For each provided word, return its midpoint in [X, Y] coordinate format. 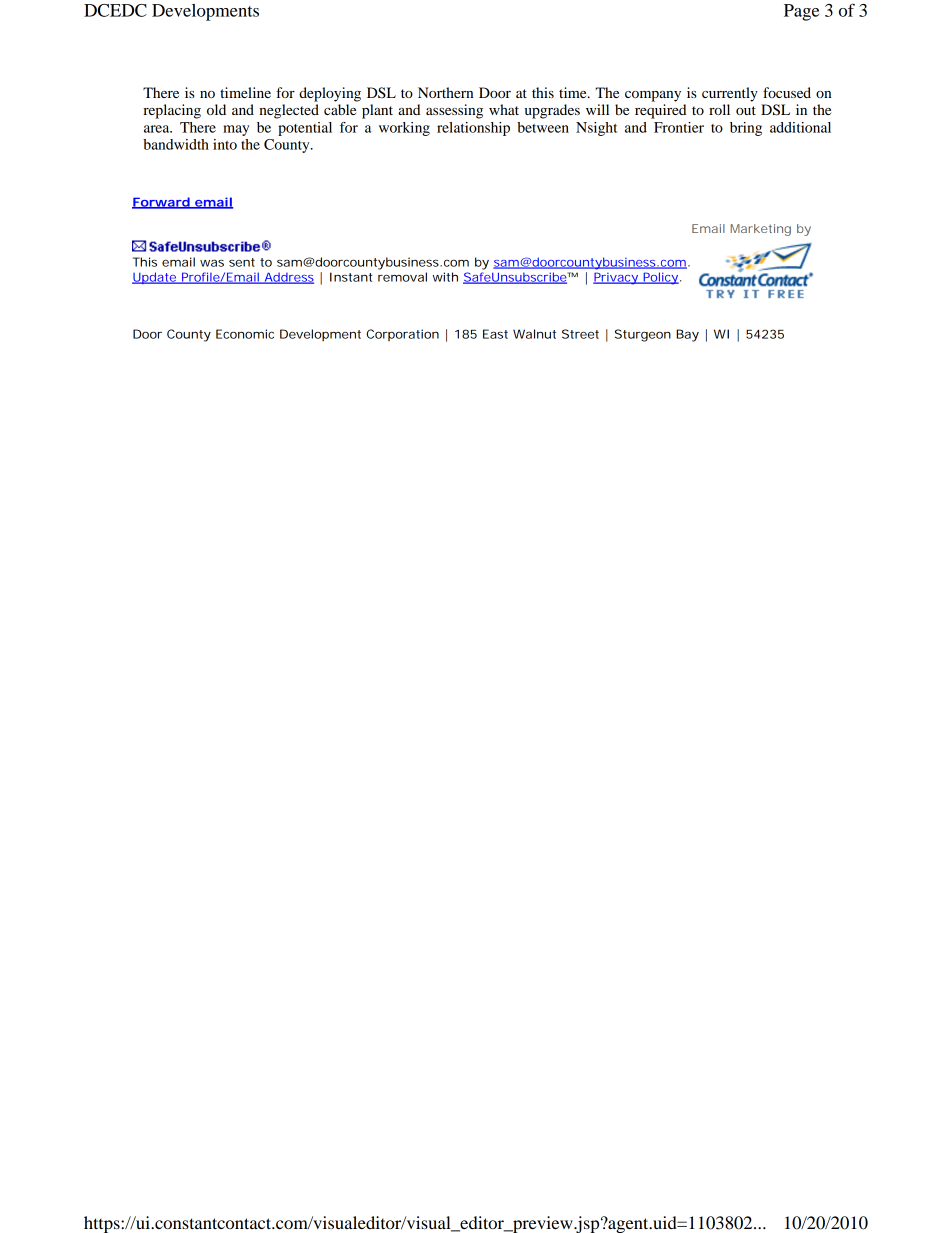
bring [746, 129]
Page [801, 12]
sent [242, 262]
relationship [473, 129]
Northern [445, 92]
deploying [330, 94]
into [225, 144]
